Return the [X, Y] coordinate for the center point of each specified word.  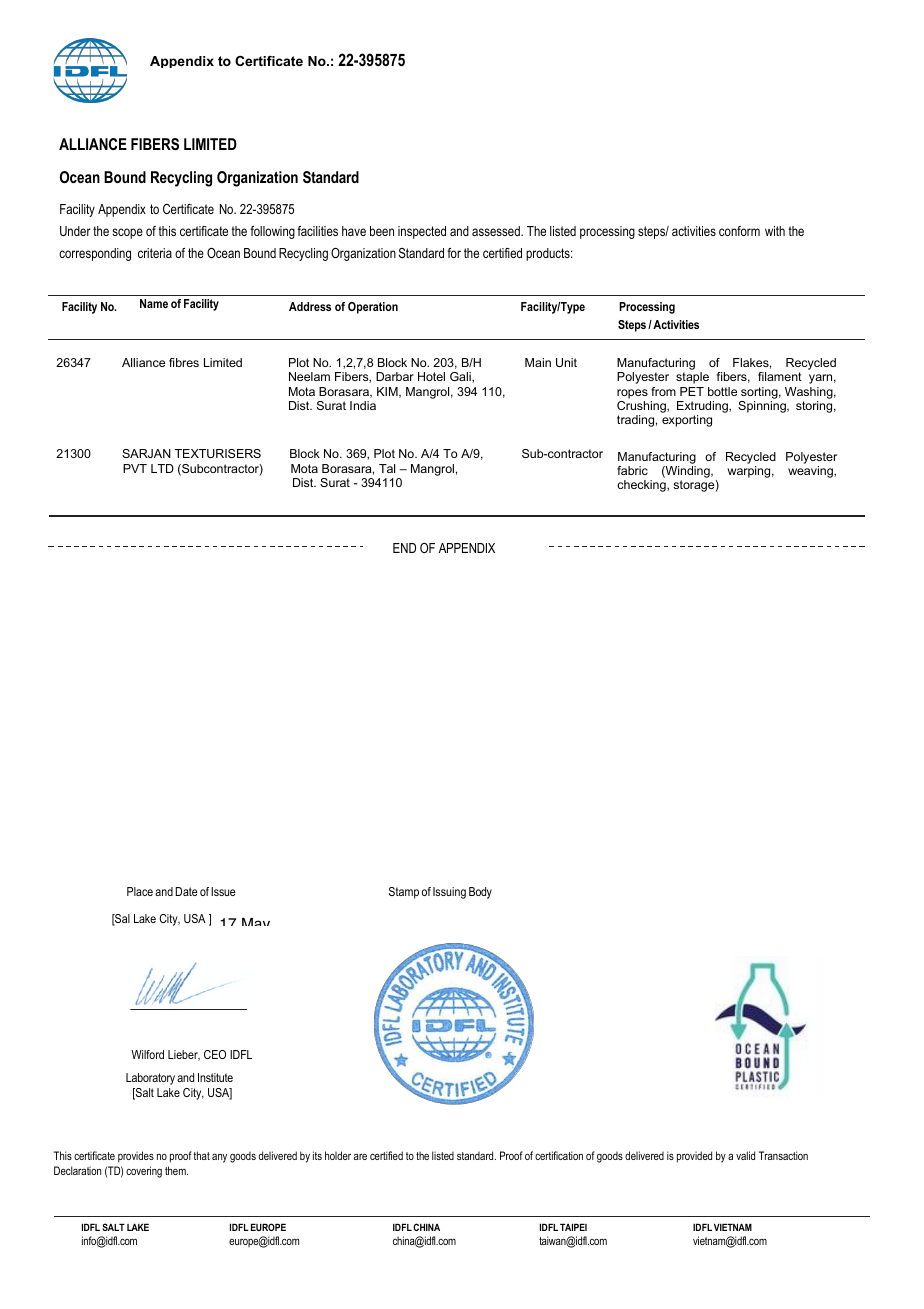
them [176, 1170]
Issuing [449, 893]
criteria [155, 253]
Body [480, 893]
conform [739, 231]
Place [140, 891]
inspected [422, 232]
